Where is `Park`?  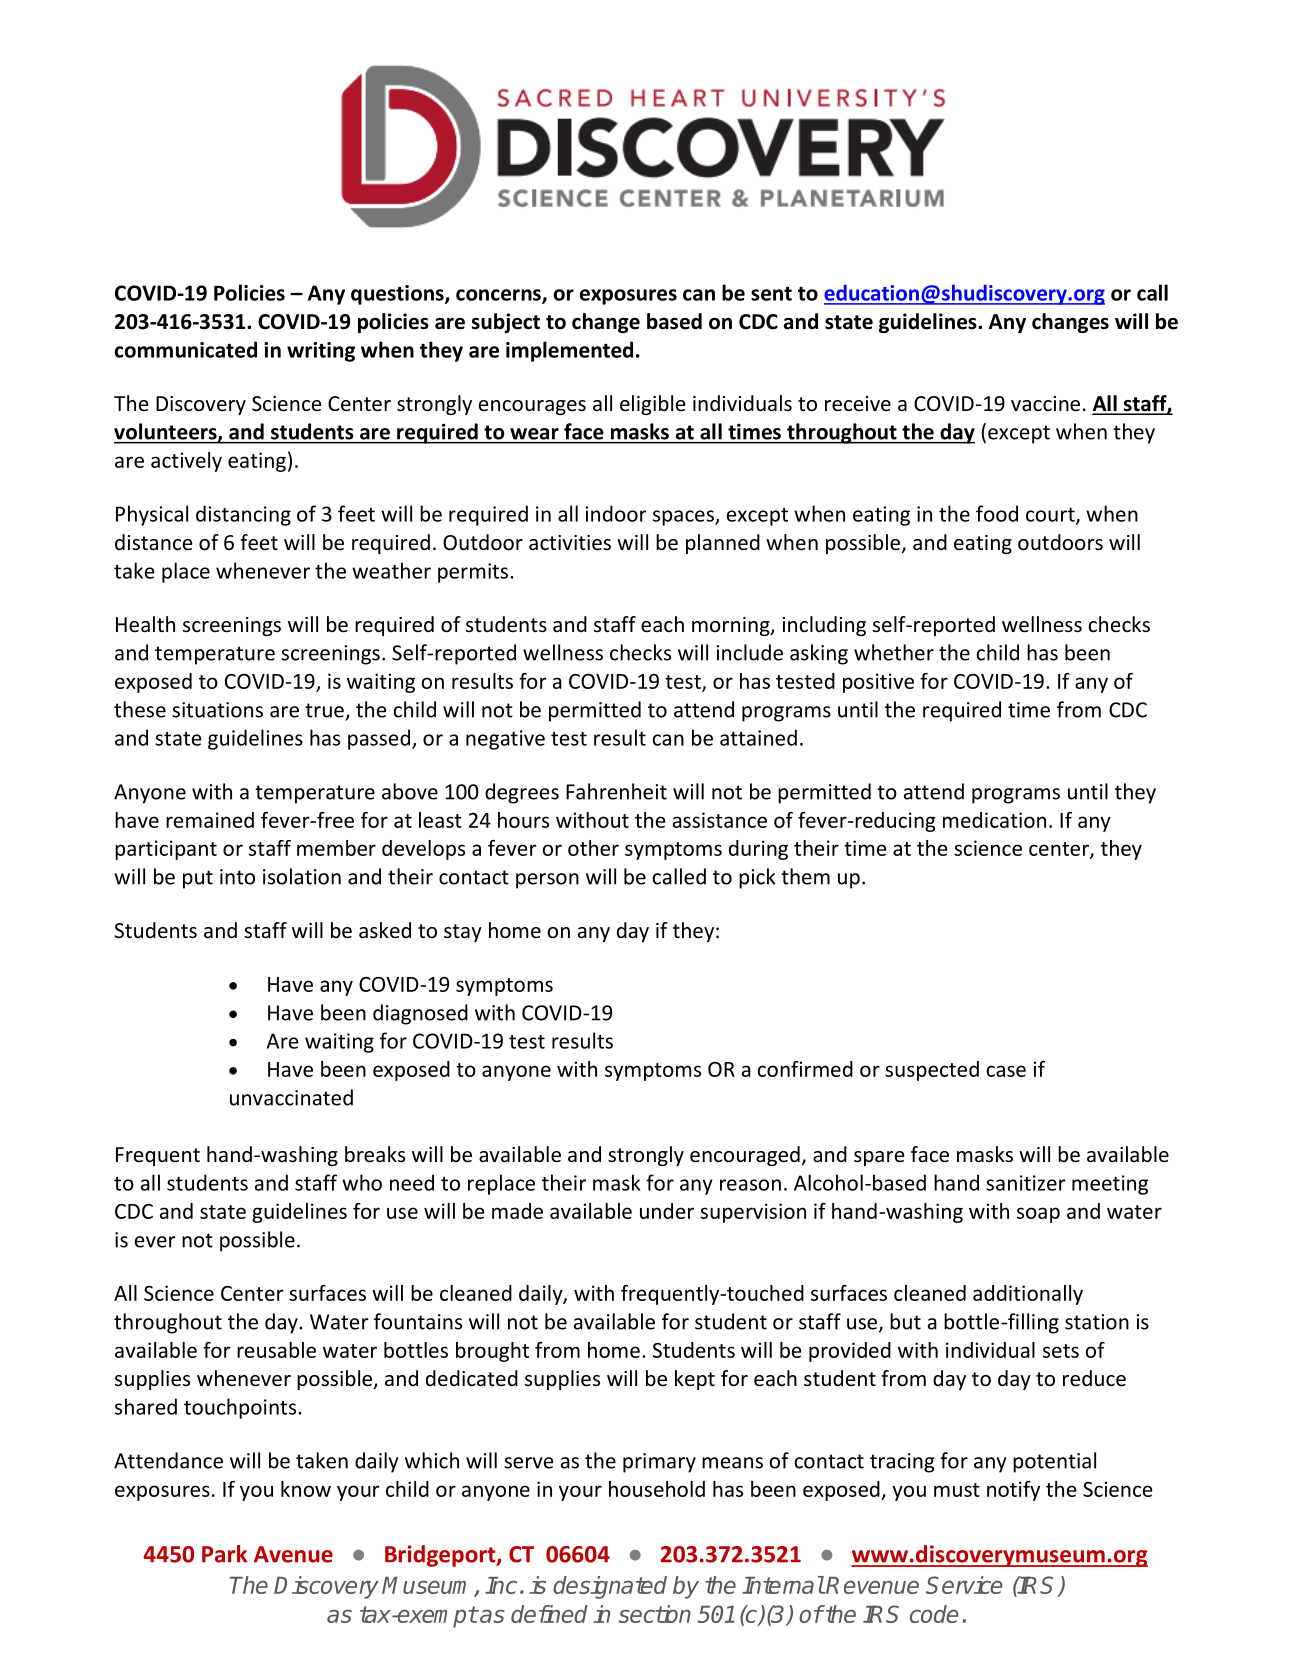 Park is located at coordinates (224, 1554).
